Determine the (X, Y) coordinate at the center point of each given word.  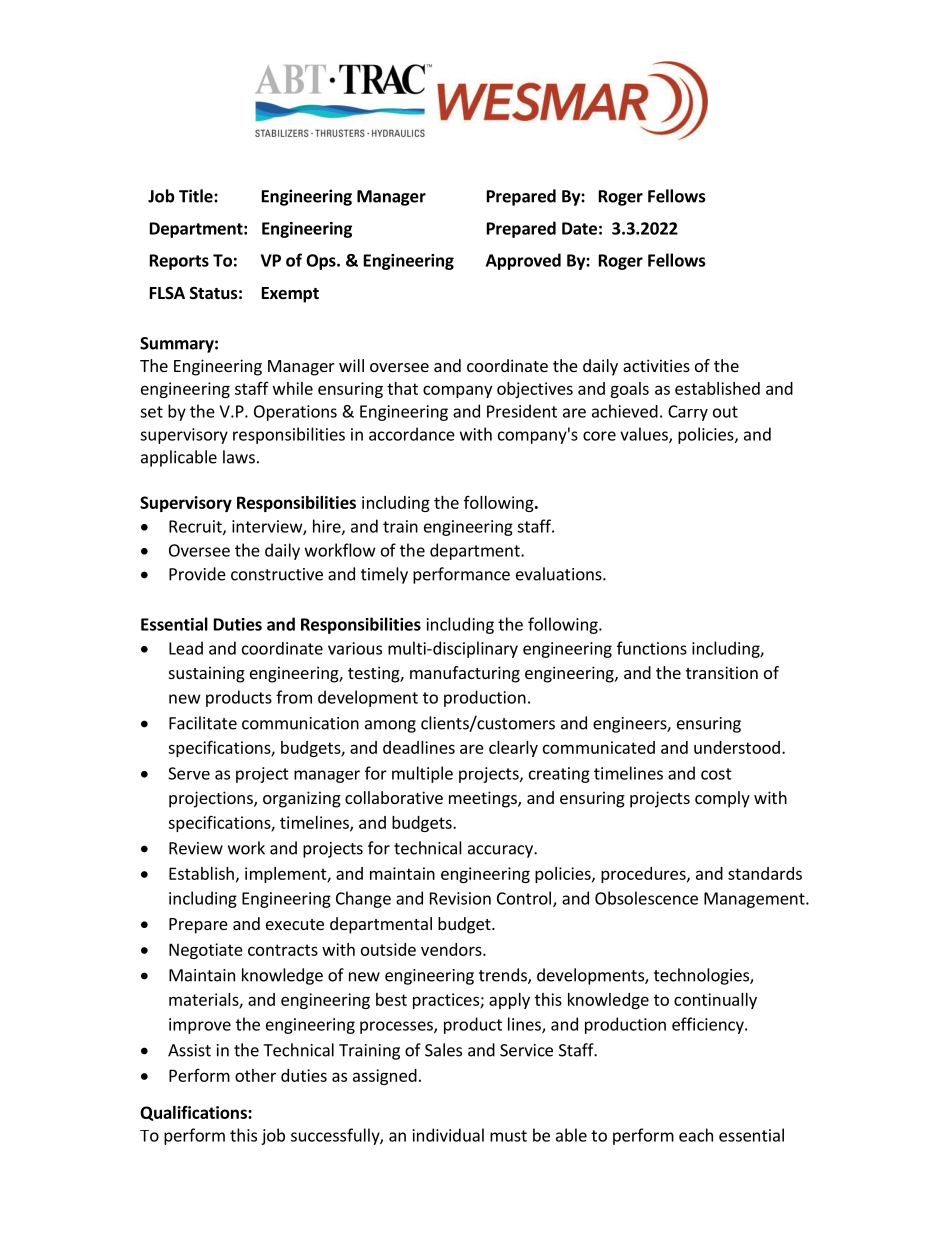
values (645, 435)
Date (579, 228)
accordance (412, 434)
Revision (460, 898)
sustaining (207, 674)
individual (448, 1135)
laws (239, 457)
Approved (523, 261)
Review (196, 848)
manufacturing (465, 674)
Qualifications (194, 1113)
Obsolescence (646, 898)
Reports (179, 262)
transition (722, 672)
